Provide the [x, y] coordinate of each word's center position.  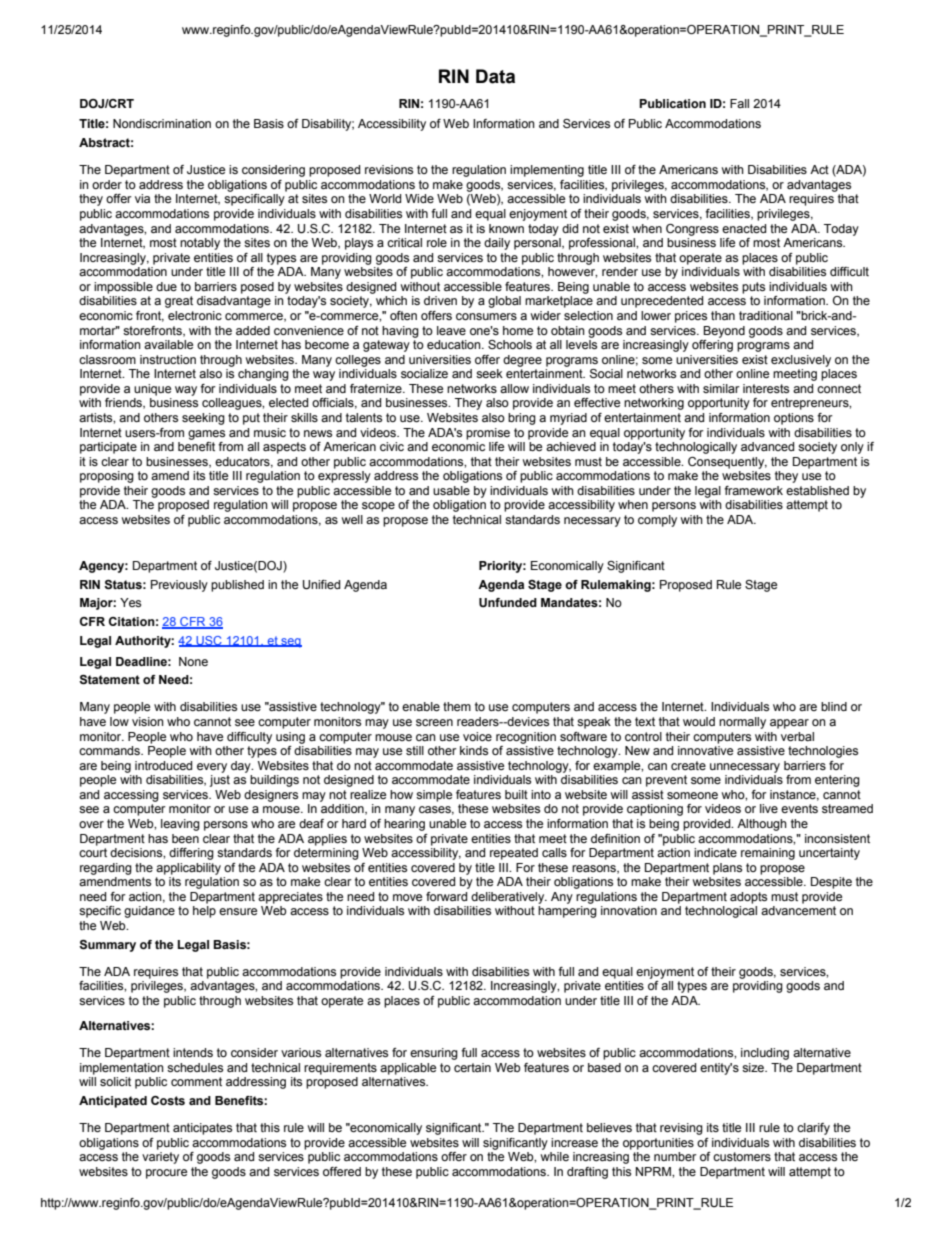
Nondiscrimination [162, 123]
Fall [739, 103]
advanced [767, 446]
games [206, 435]
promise [488, 434]
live [769, 808]
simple [434, 796]
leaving [180, 825]
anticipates [202, 1129]
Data [495, 76]
